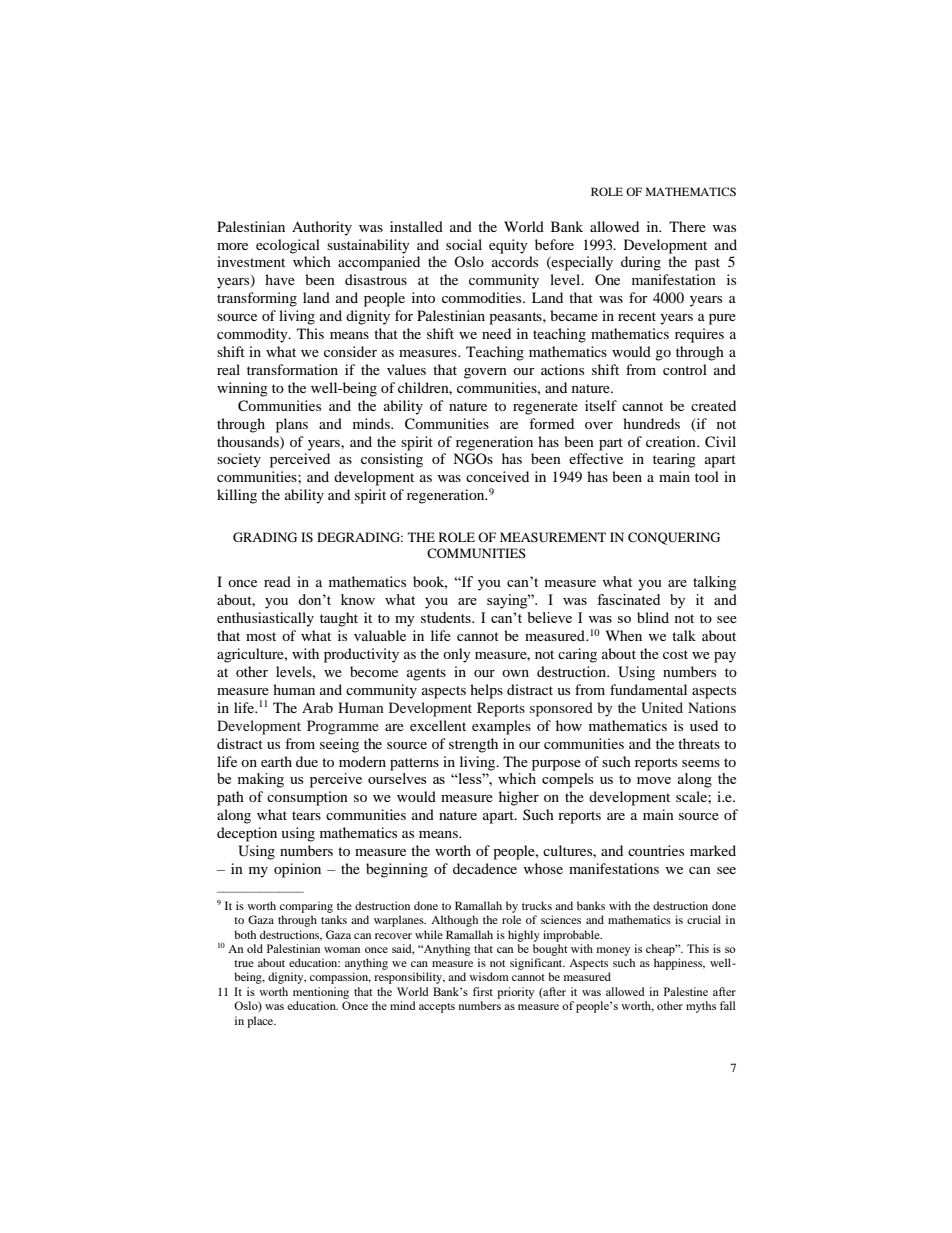 Image resolution: width=952 pixels, height=1233 pixels. Describe the element at coordinates (483, 991) in the screenshot. I see `first` at that location.
